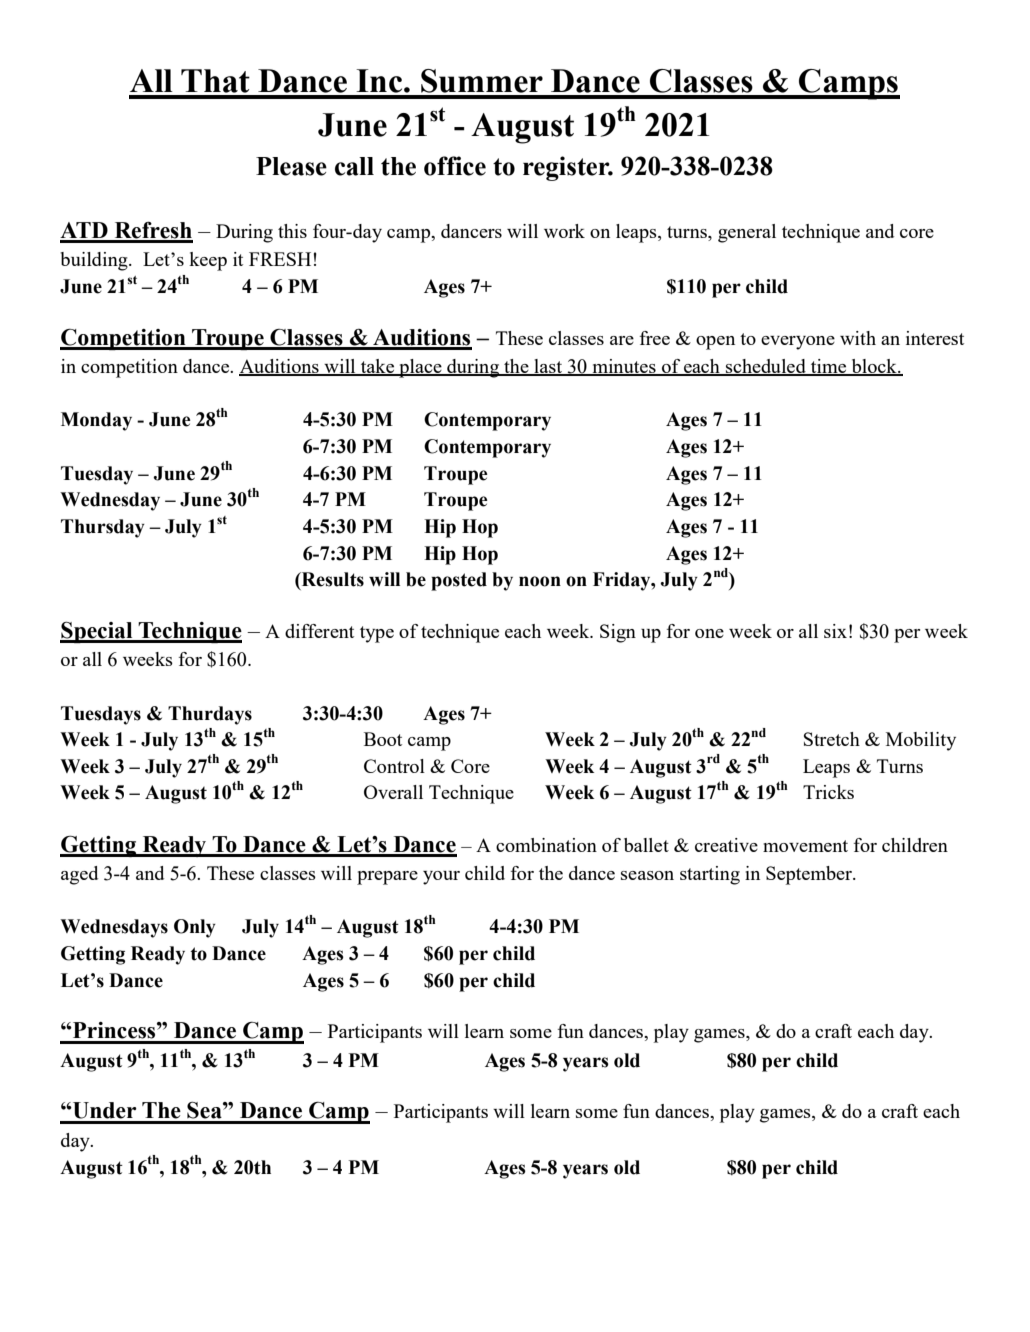 Image resolution: width=1030 pixels, height=1332 pixels. Describe the element at coordinates (455, 166) in the screenshot. I see `office` at that location.
